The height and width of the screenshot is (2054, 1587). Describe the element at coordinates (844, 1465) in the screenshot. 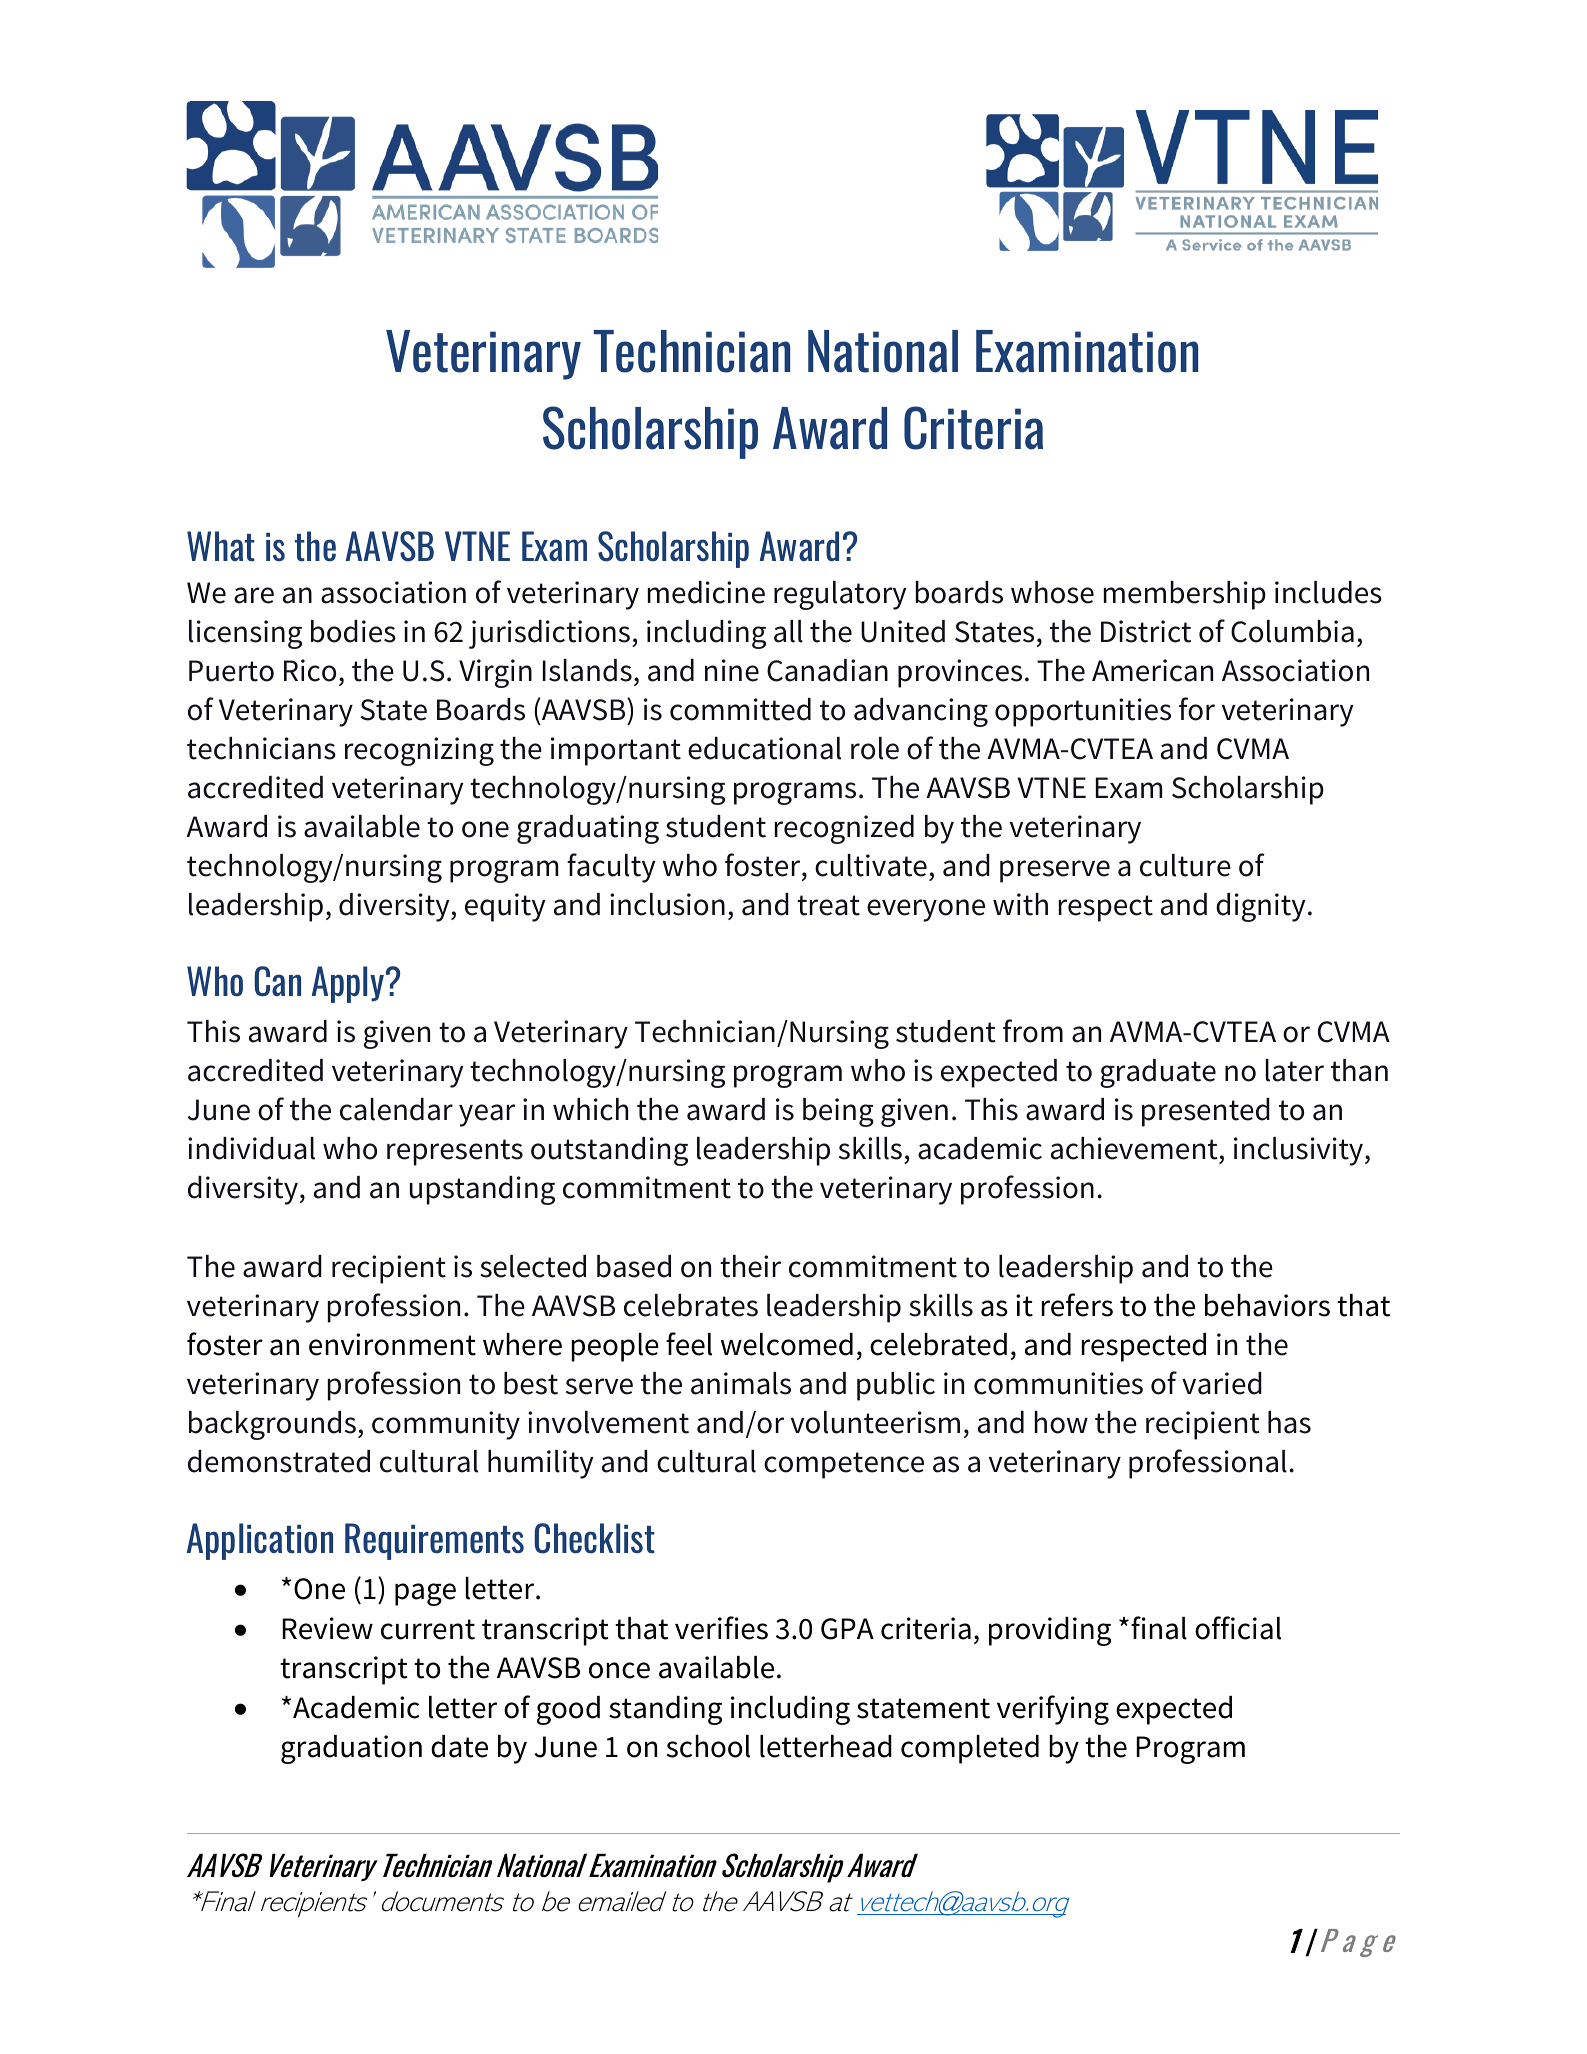

I see `competence` at that location.
